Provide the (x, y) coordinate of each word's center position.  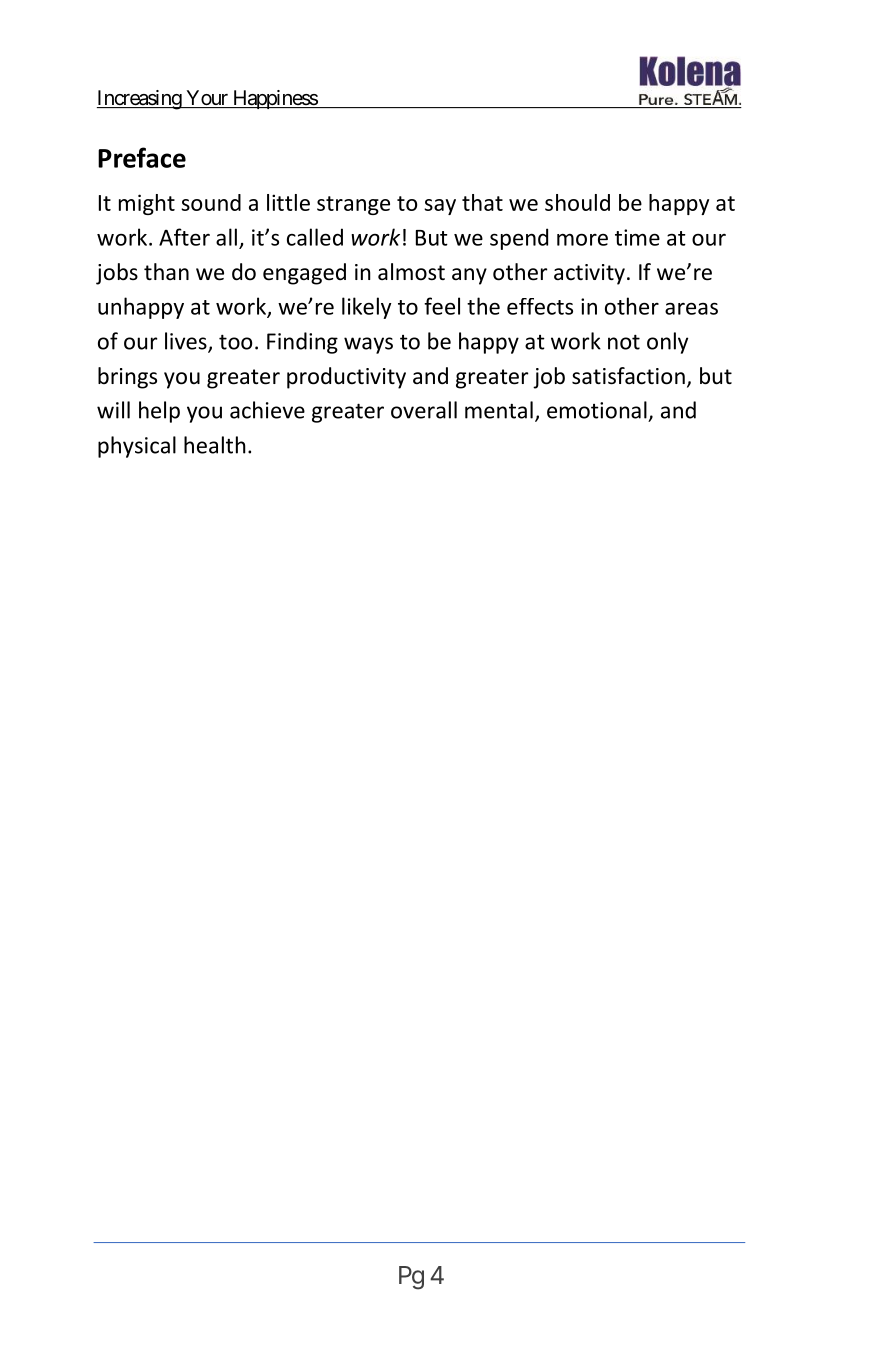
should (577, 202)
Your (207, 99)
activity (589, 274)
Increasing (140, 100)
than (166, 272)
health (215, 445)
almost (411, 272)
